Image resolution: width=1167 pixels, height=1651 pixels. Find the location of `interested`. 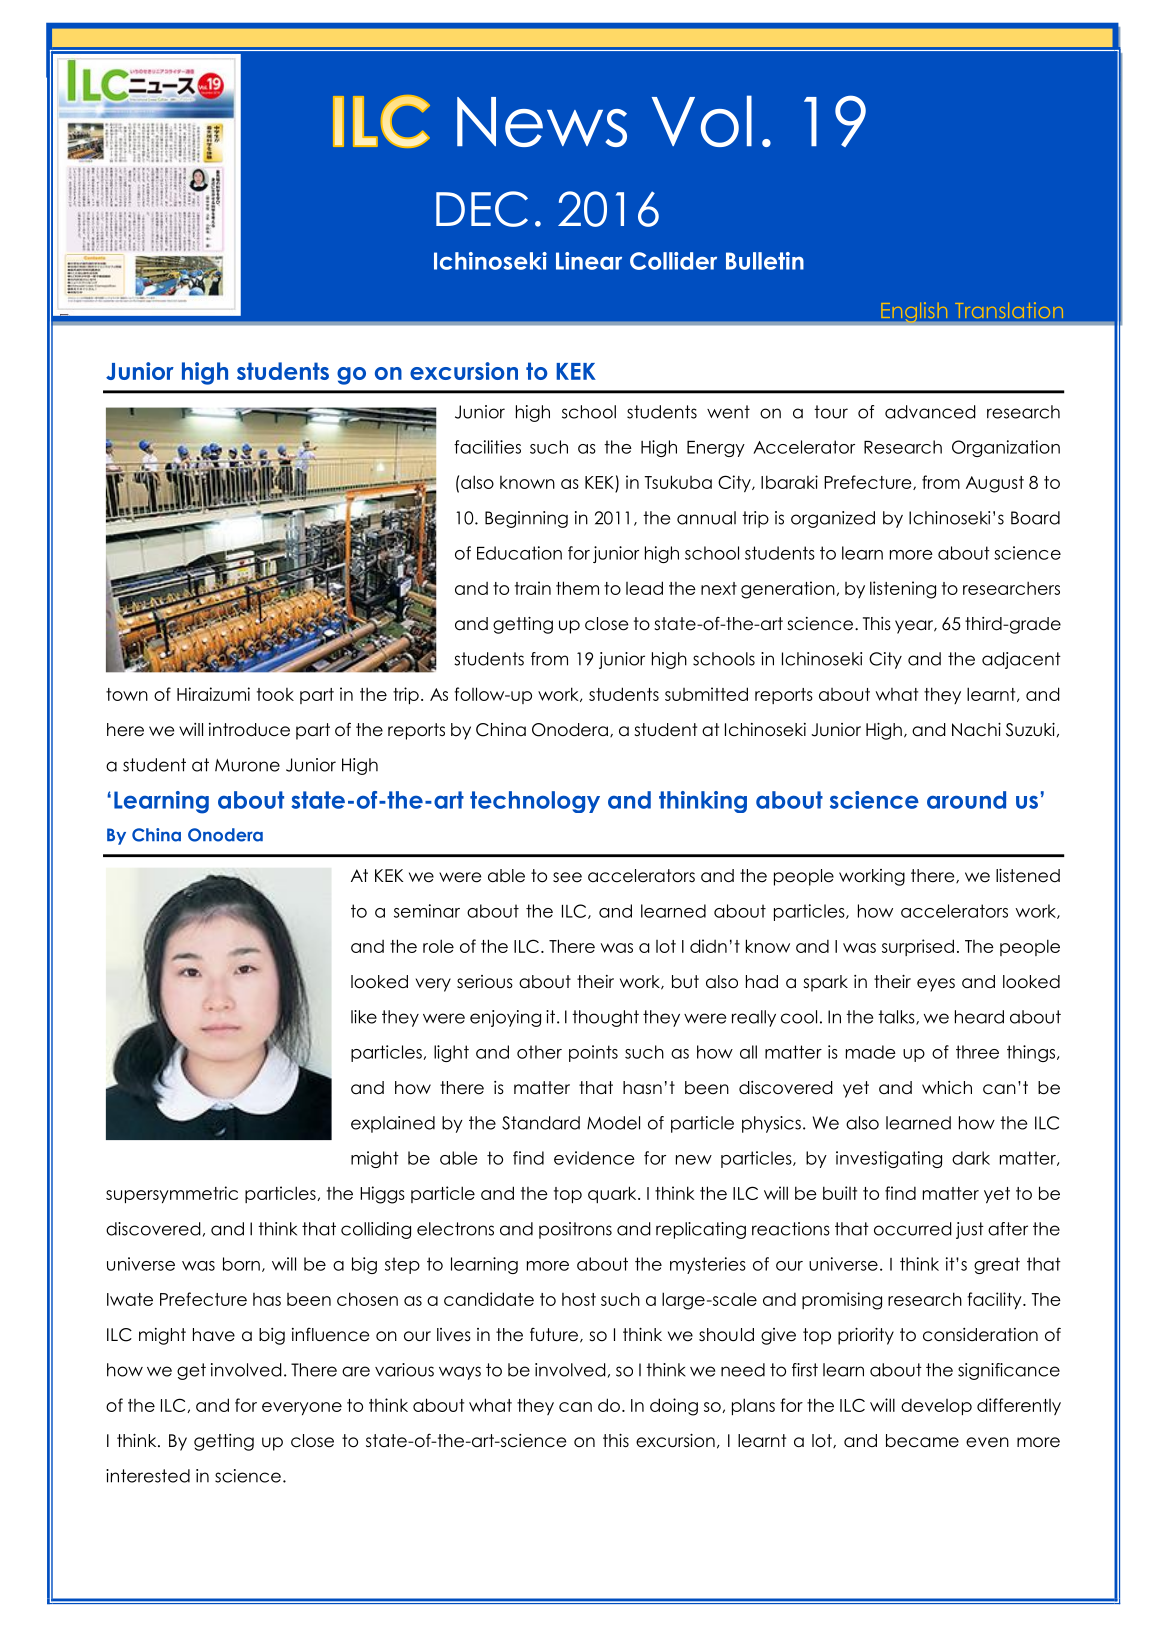

interested is located at coordinates (148, 1476).
